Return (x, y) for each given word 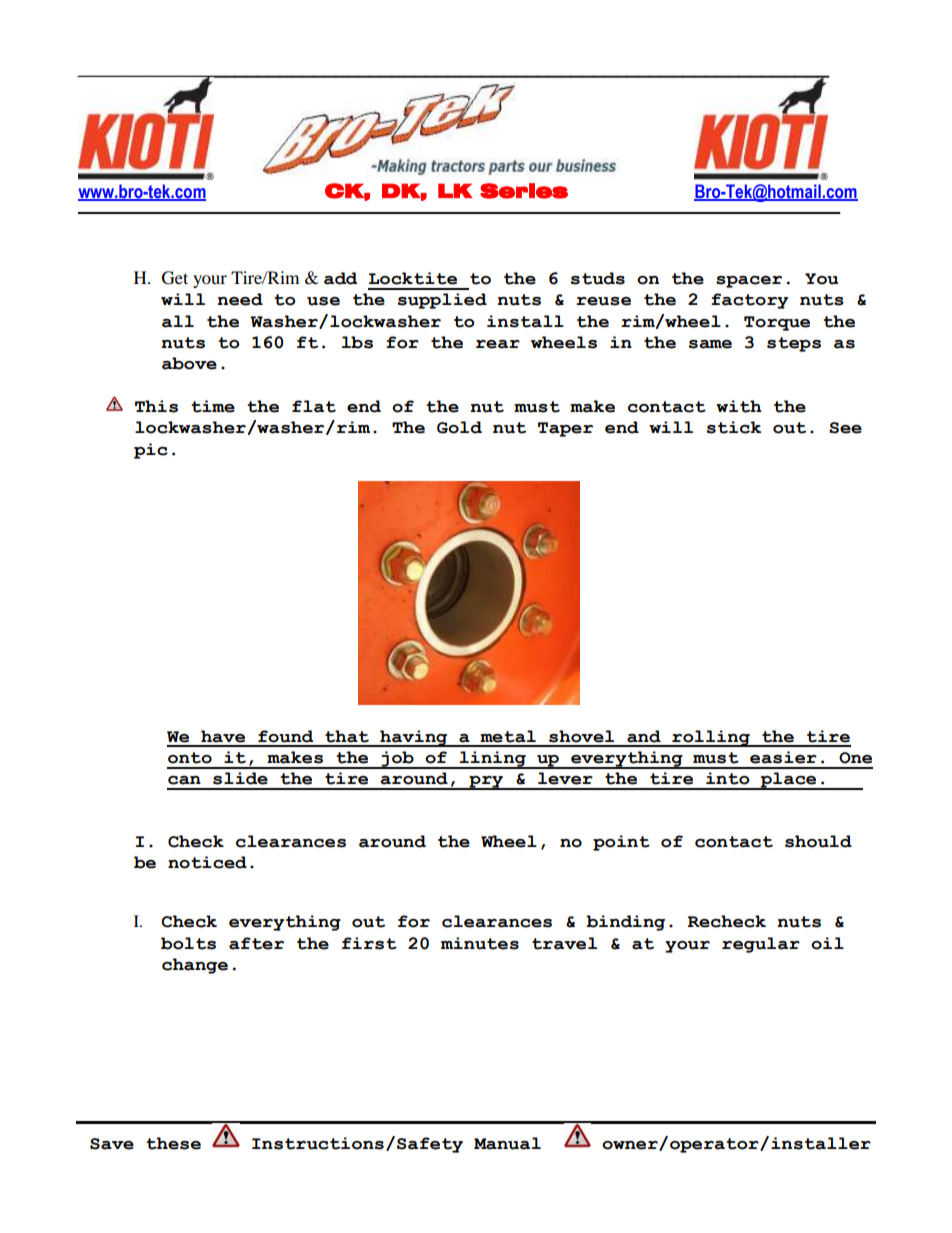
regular (761, 945)
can (184, 780)
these (173, 1143)
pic (151, 451)
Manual (507, 1143)
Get (175, 278)
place (788, 781)
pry (486, 783)
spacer (749, 282)
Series (524, 191)
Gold (459, 427)
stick (734, 427)
